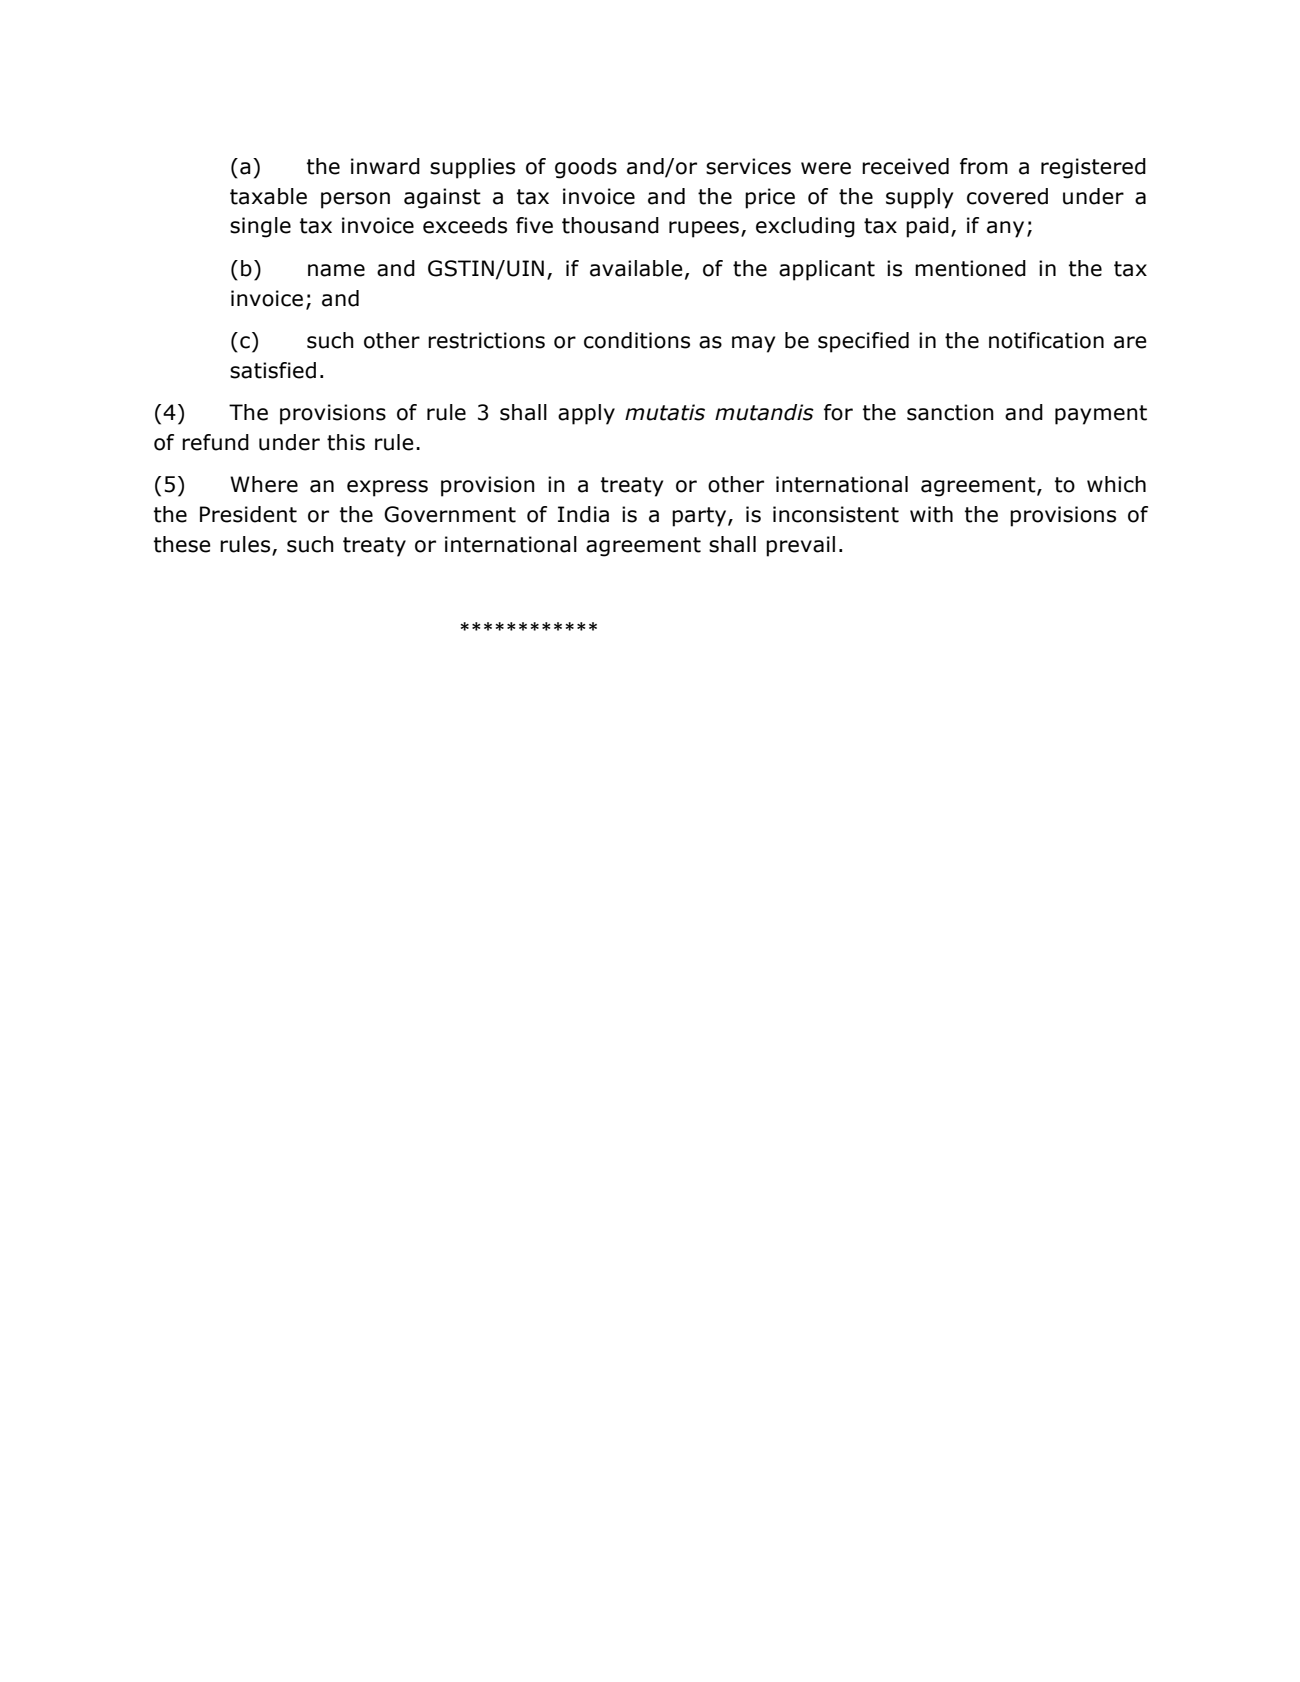 This document has height=1682, width=1300. Describe the element at coordinates (1101, 415) in the document. I see `payment` at that location.
